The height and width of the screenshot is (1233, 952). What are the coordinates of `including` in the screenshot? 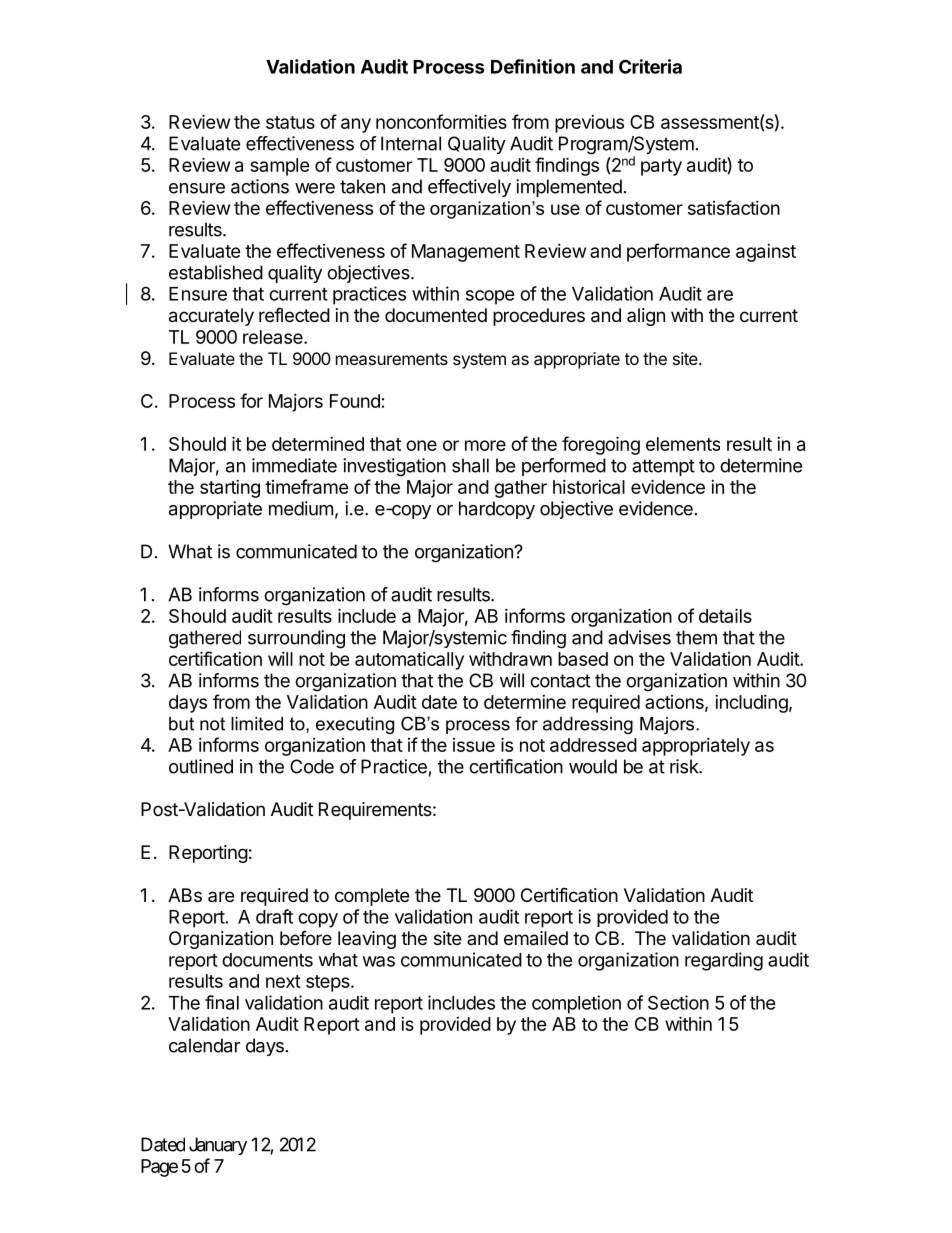 It's located at (751, 704).
